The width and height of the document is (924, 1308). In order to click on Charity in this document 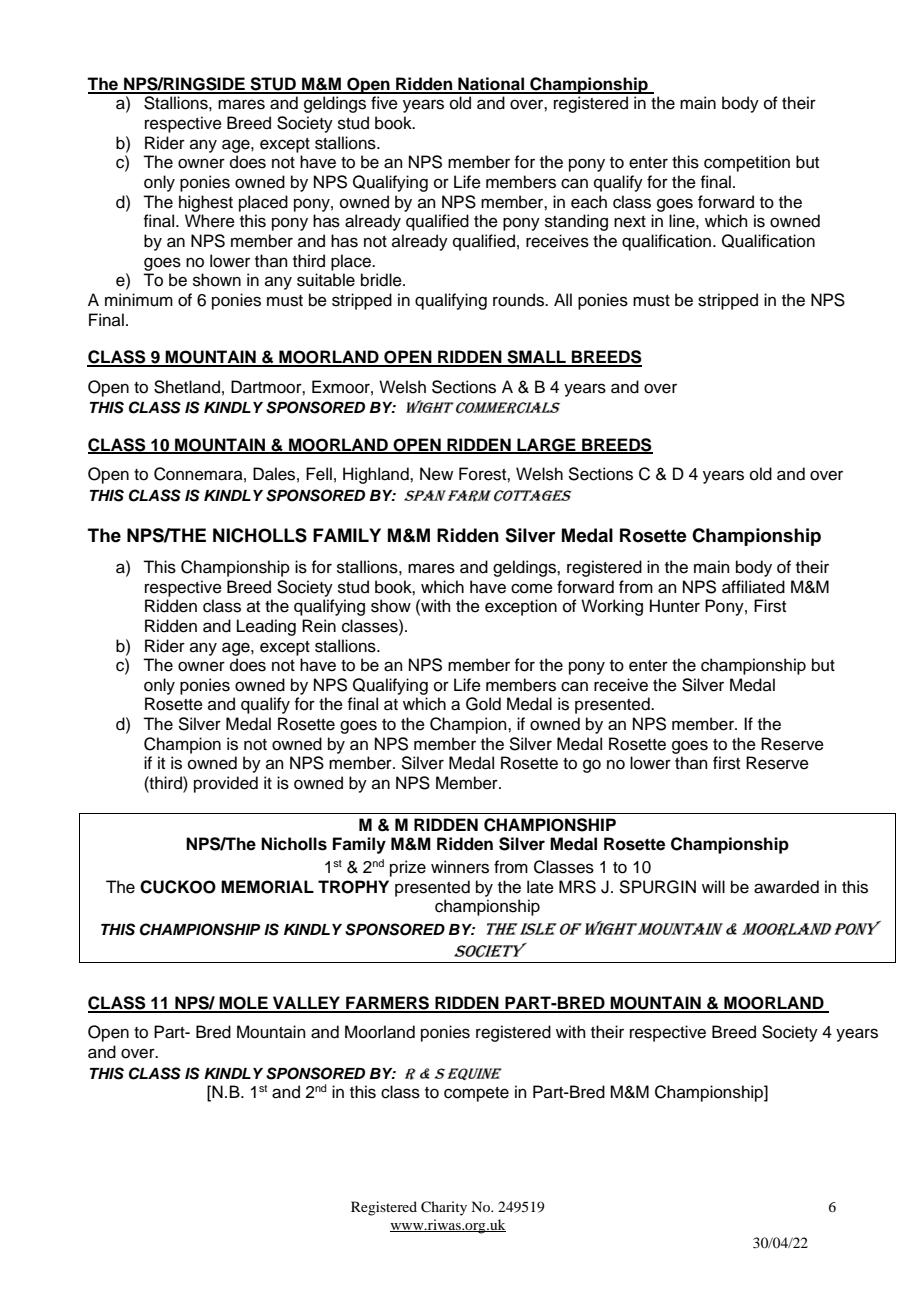, I will do `click(444, 1208)`.
